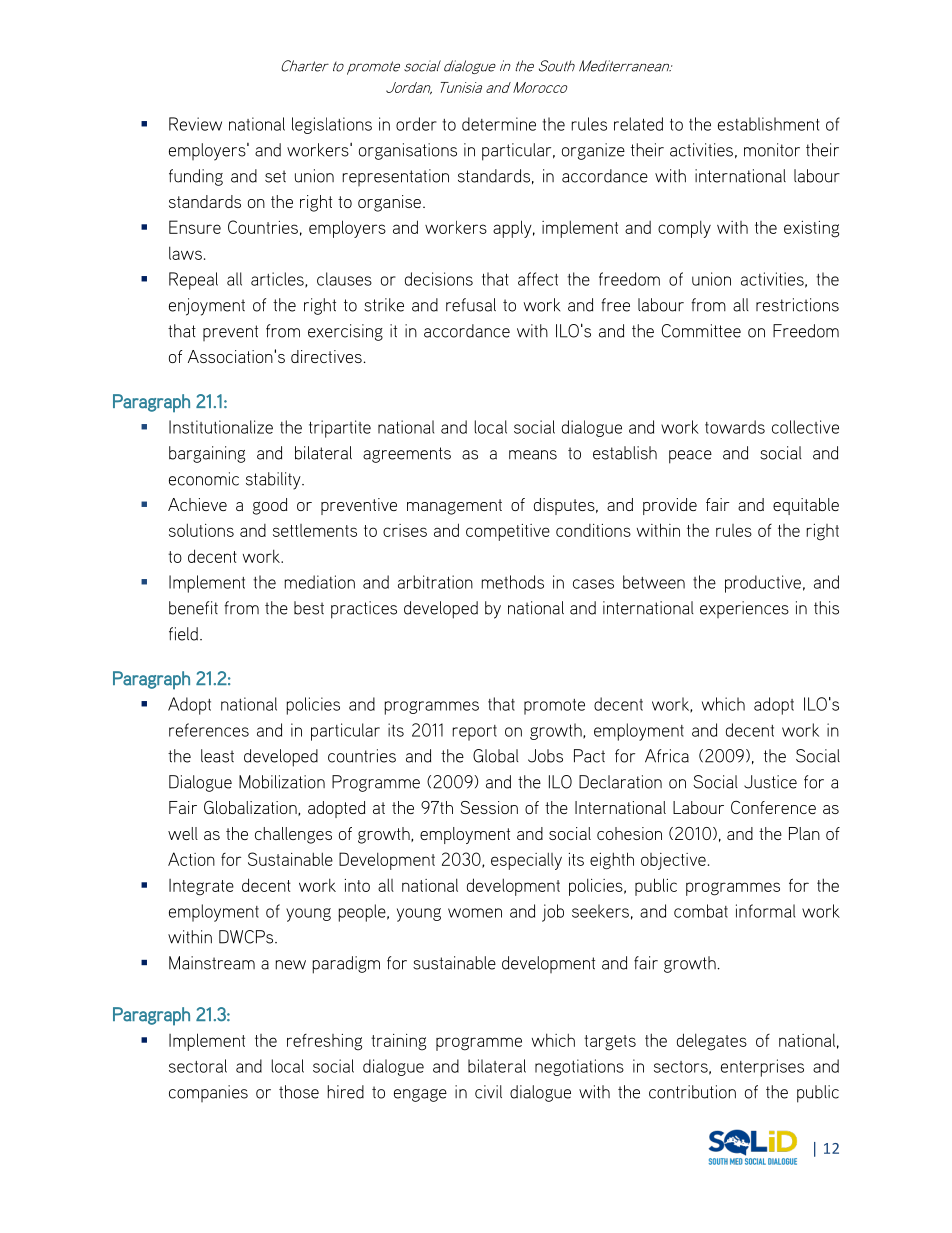 The image size is (952, 1233). I want to click on Mobilization, so click(282, 782).
